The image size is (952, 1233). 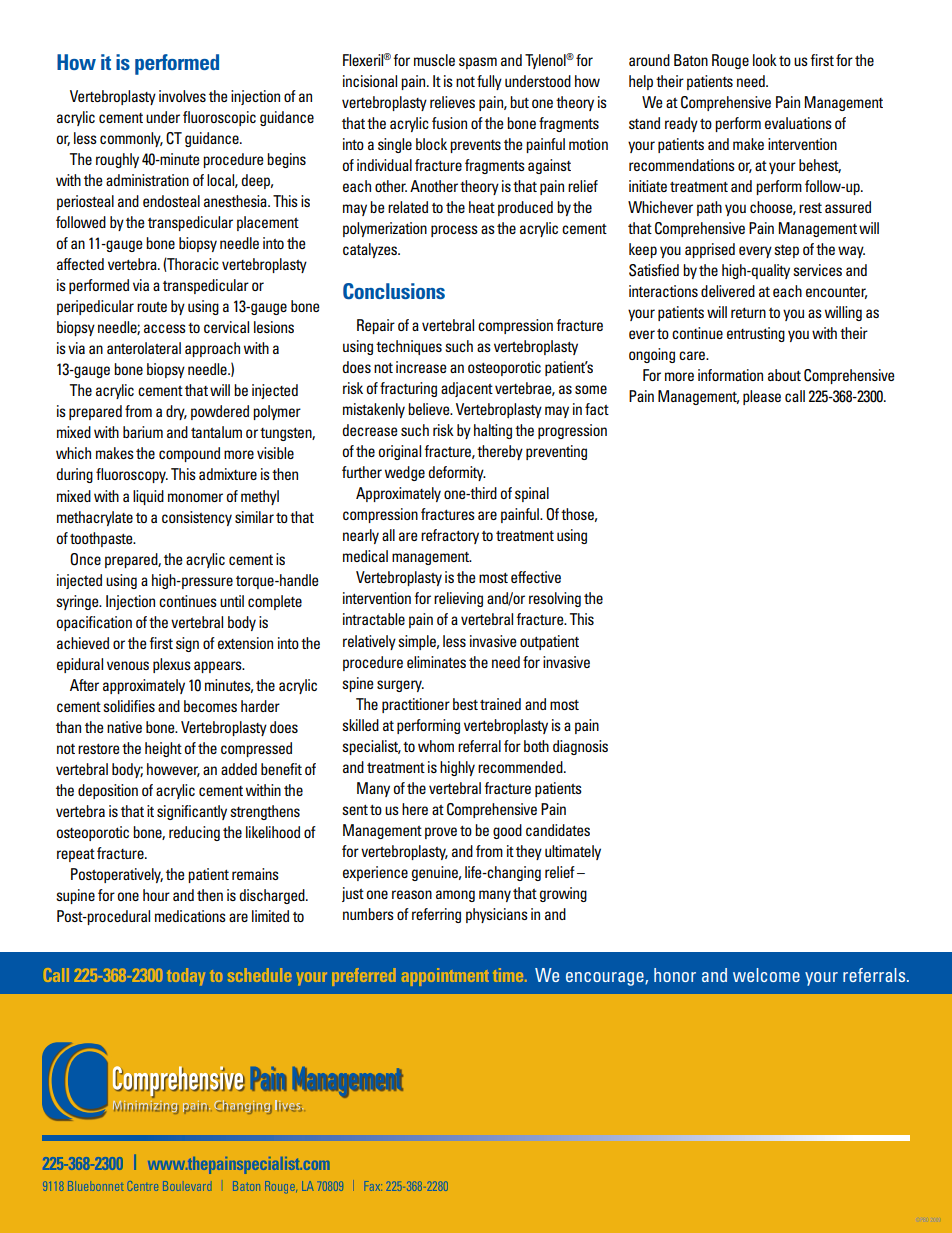 What do you see at coordinates (152, 307) in the document?
I see `route` at bounding box center [152, 307].
